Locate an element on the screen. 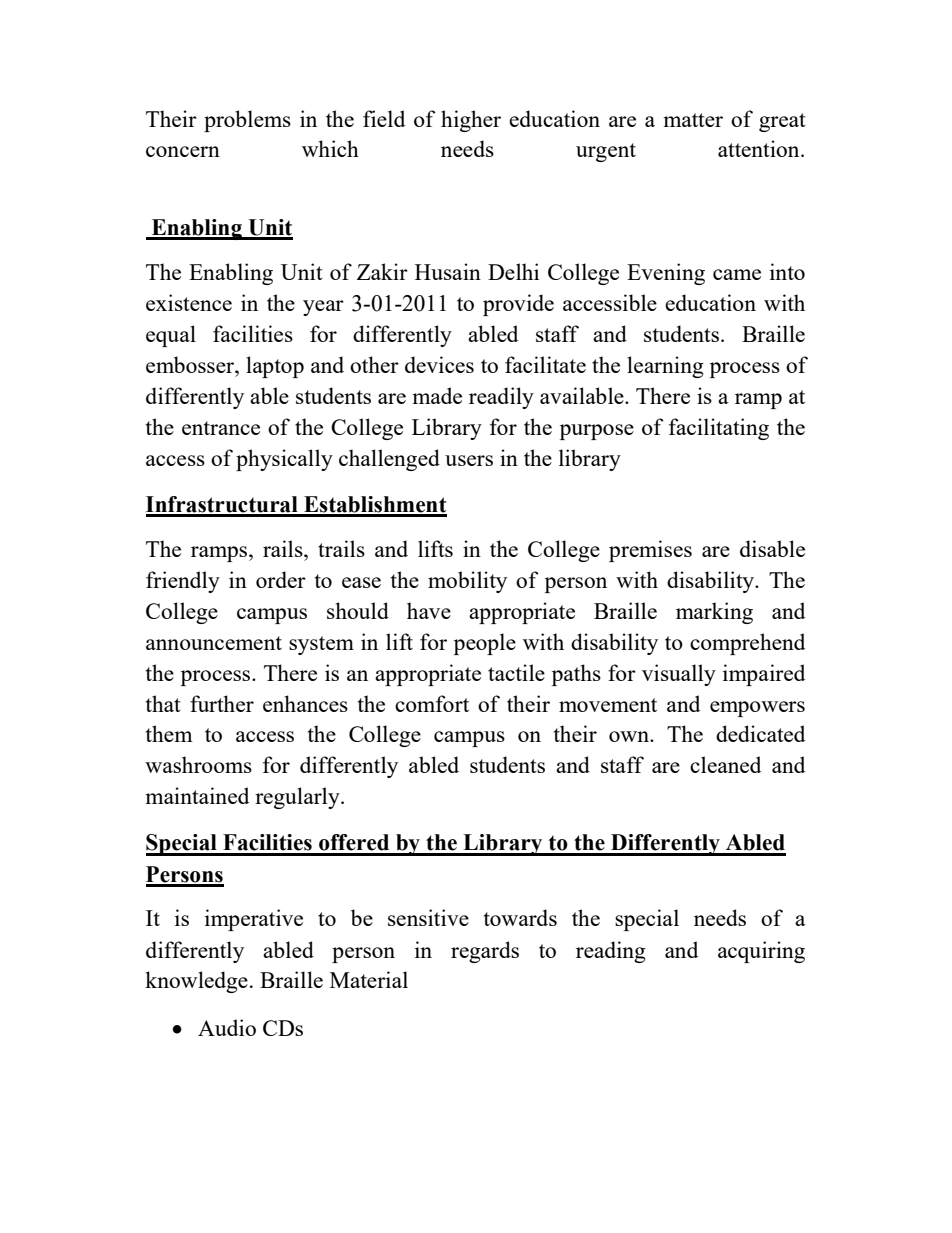 This screenshot has height=1233, width=952. maintained is located at coordinates (197, 795).
